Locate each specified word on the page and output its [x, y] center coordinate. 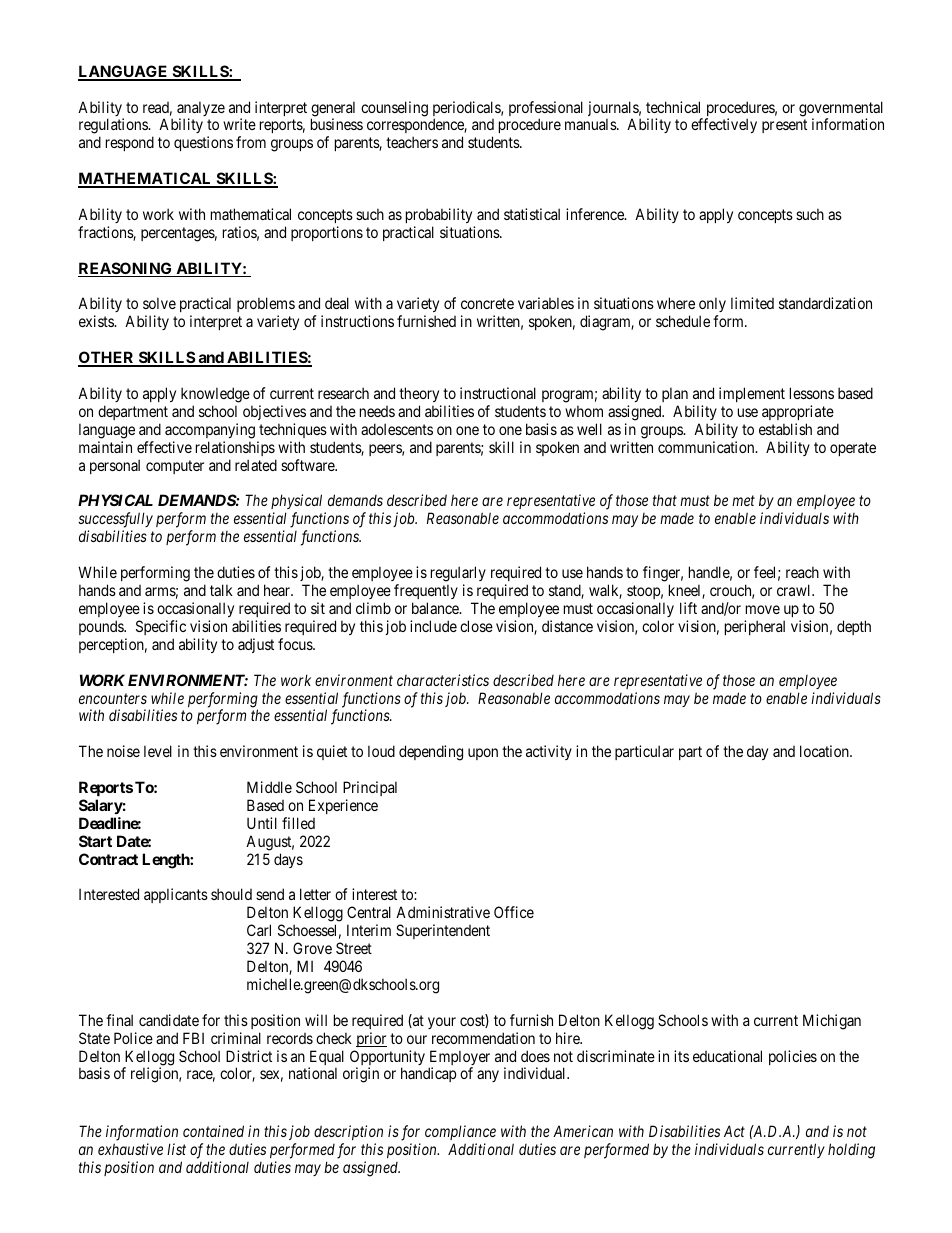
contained [213, 1131]
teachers [412, 142]
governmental [841, 110]
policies [793, 1057]
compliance [460, 1134]
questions [203, 143]
